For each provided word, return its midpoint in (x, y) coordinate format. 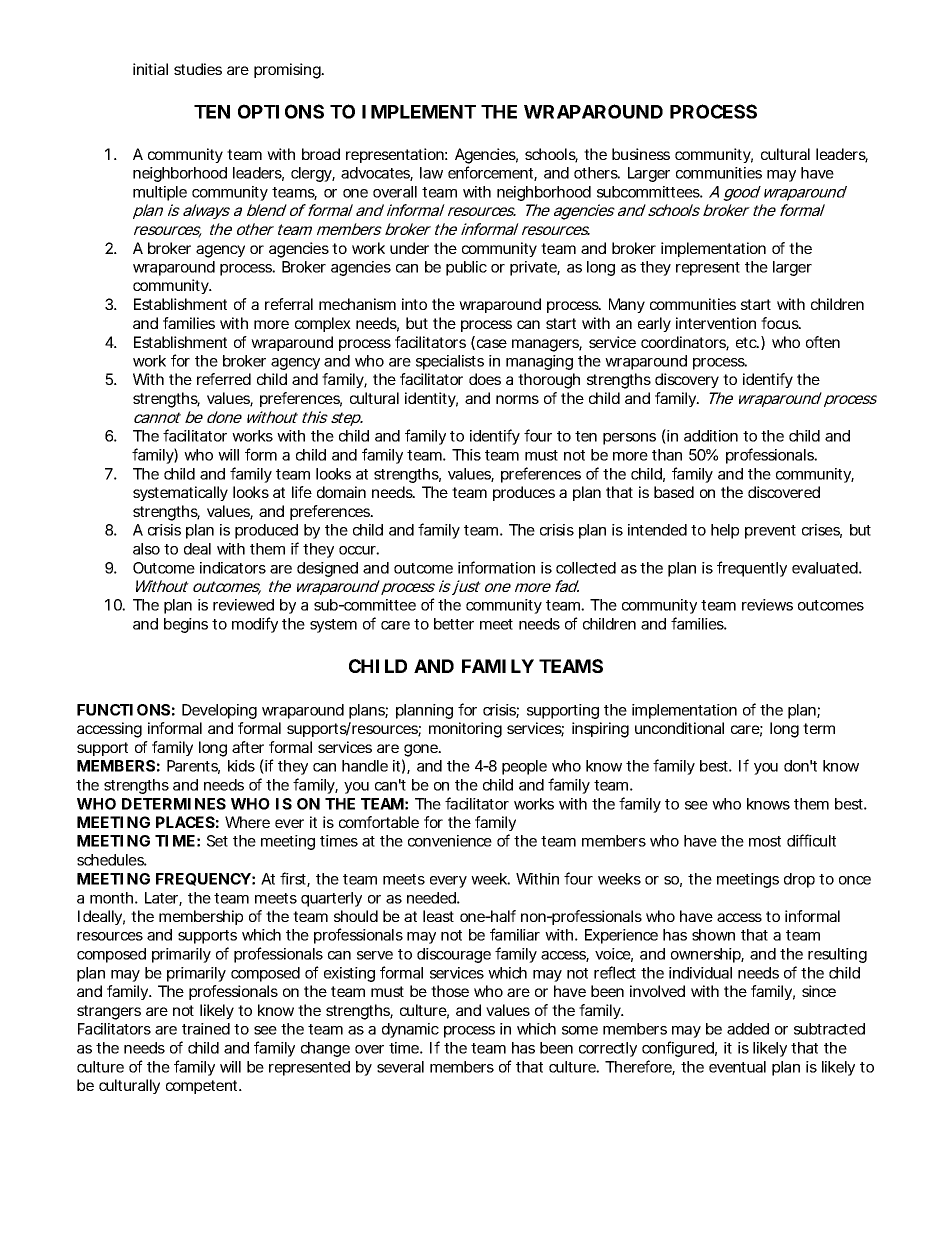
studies (198, 69)
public (466, 268)
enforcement (492, 173)
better (454, 624)
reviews (767, 605)
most (765, 841)
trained (206, 1029)
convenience (450, 841)
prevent (770, 532)
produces (524, 493)
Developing (219, 711)
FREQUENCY (203, 879)
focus (781, 323)
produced (266, 531)
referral (289, 304)
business (641, 154)
